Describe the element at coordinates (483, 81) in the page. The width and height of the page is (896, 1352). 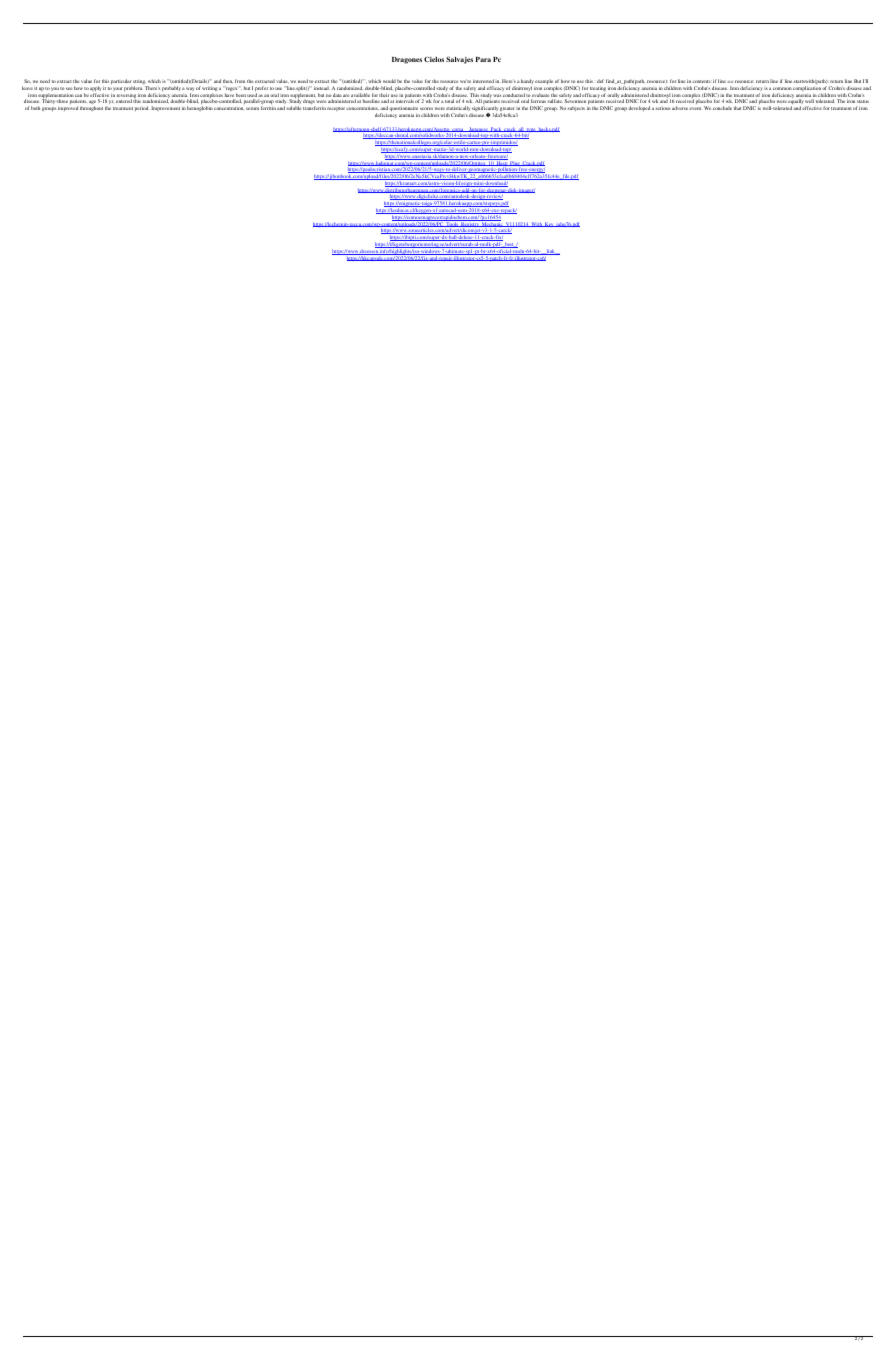
I see `interested` at that location.
